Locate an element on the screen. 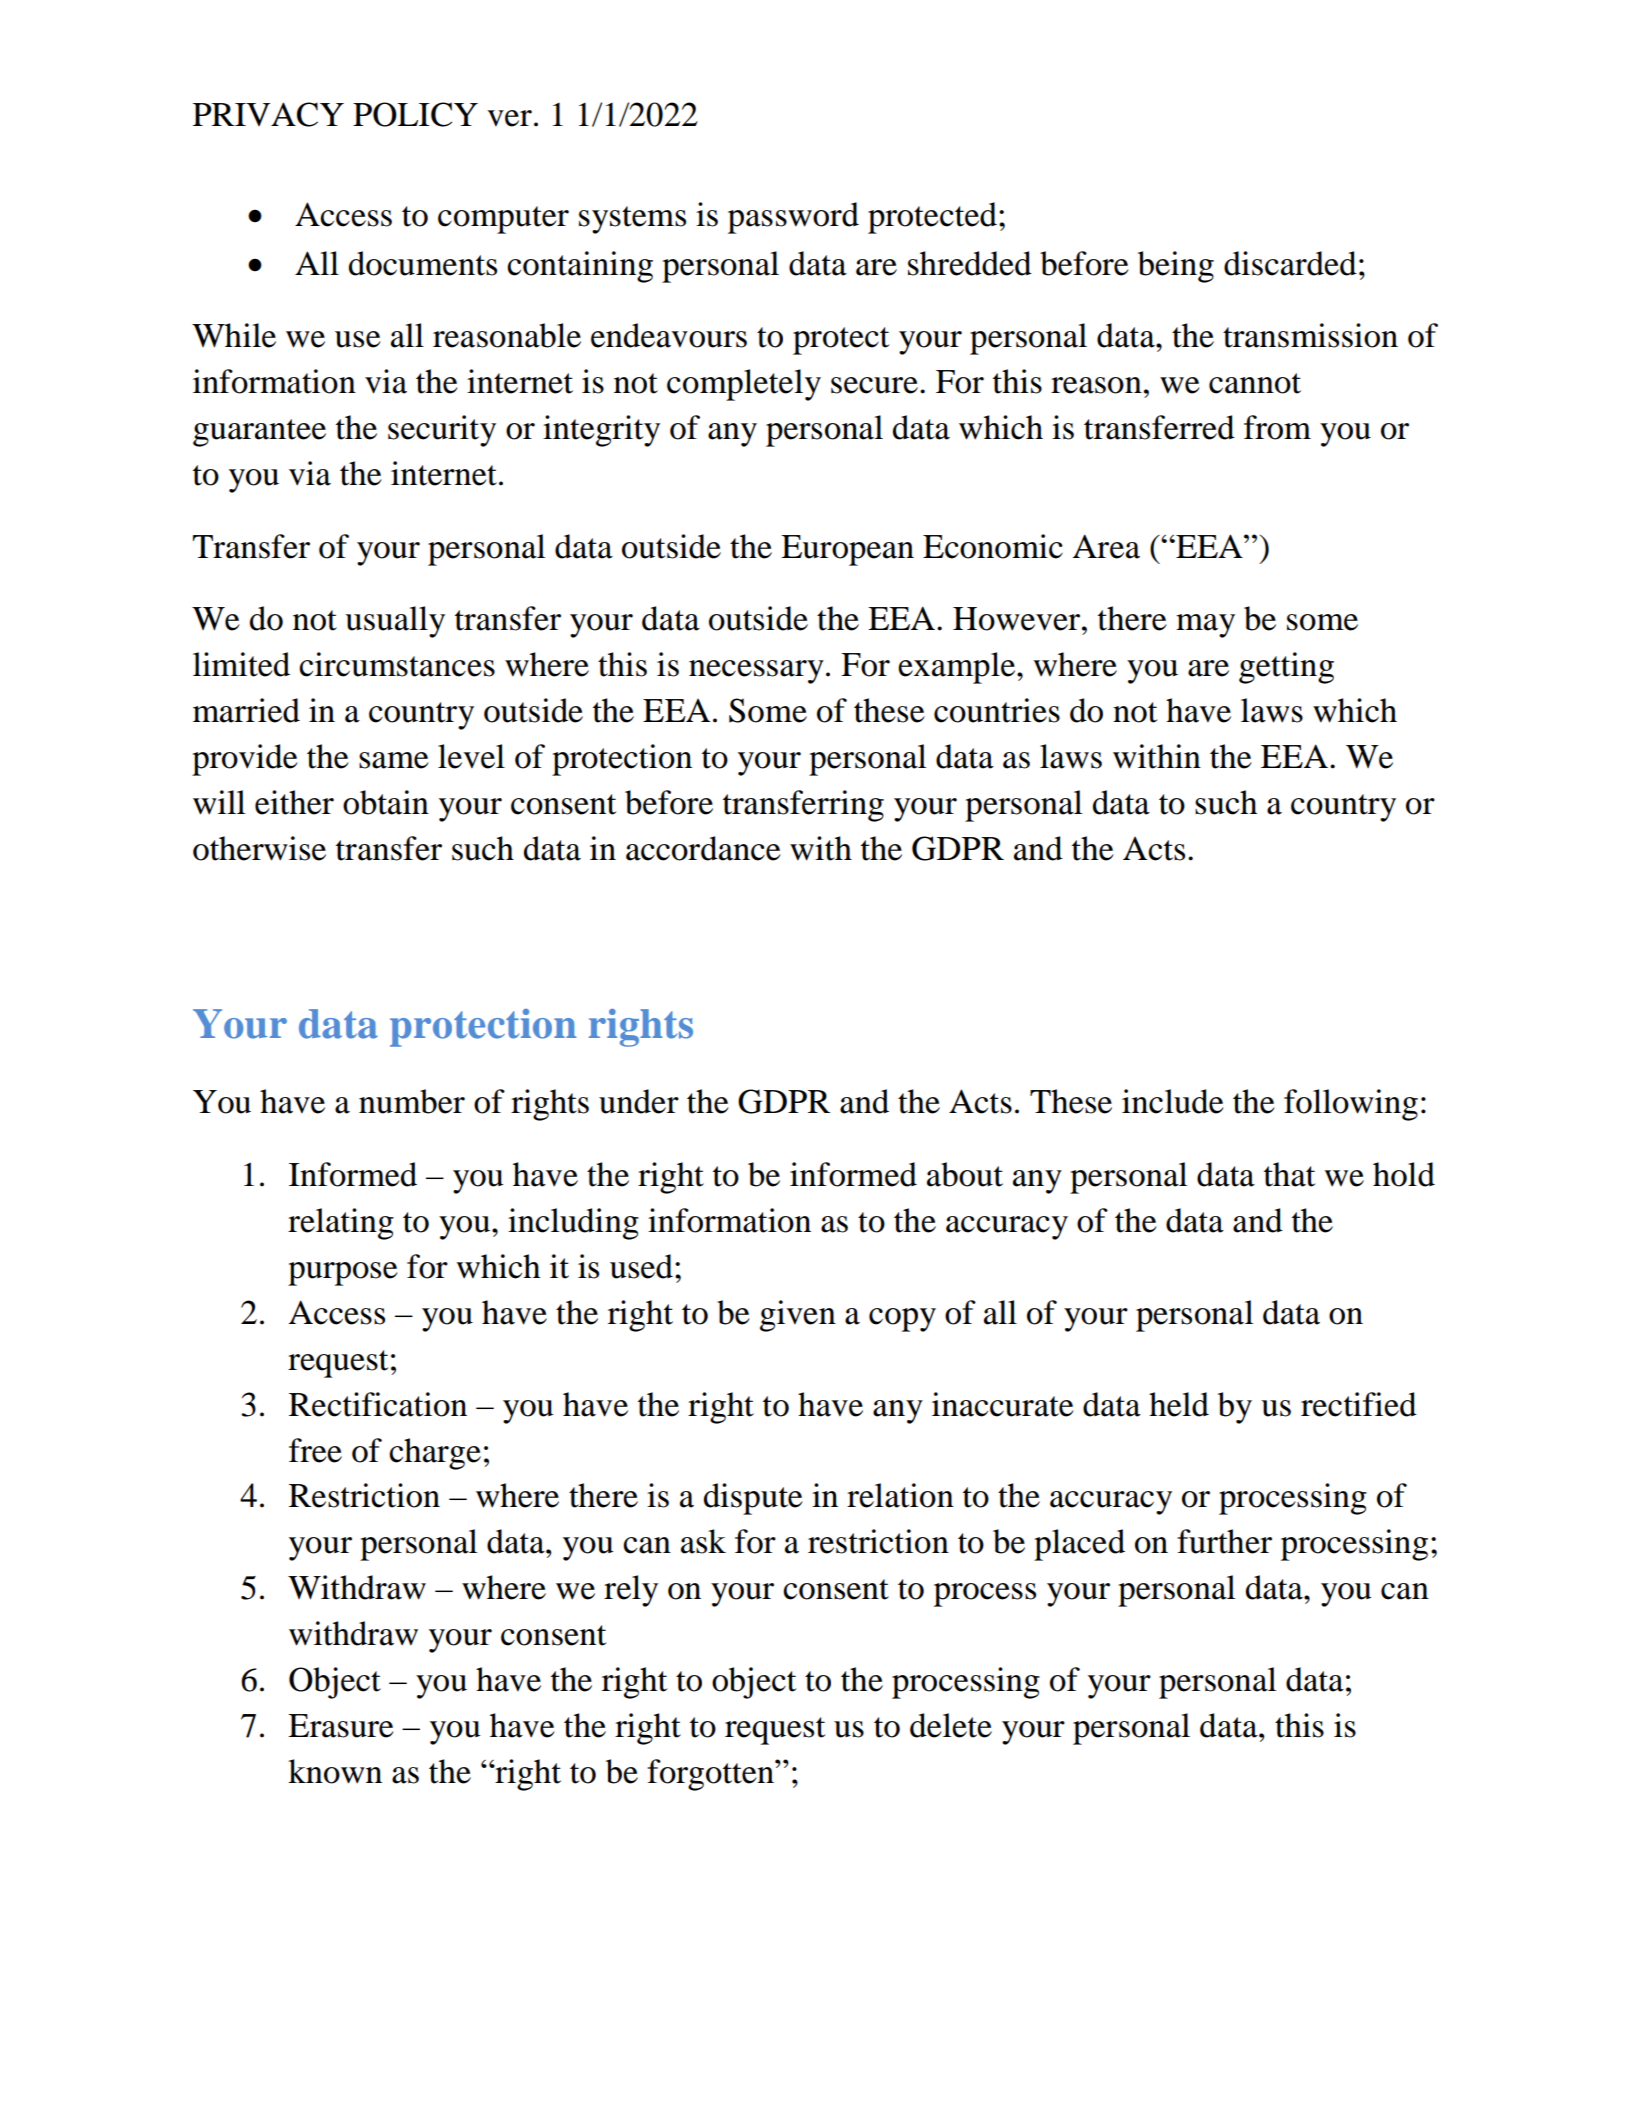  POLICY is located at coordinates (415, 114).
